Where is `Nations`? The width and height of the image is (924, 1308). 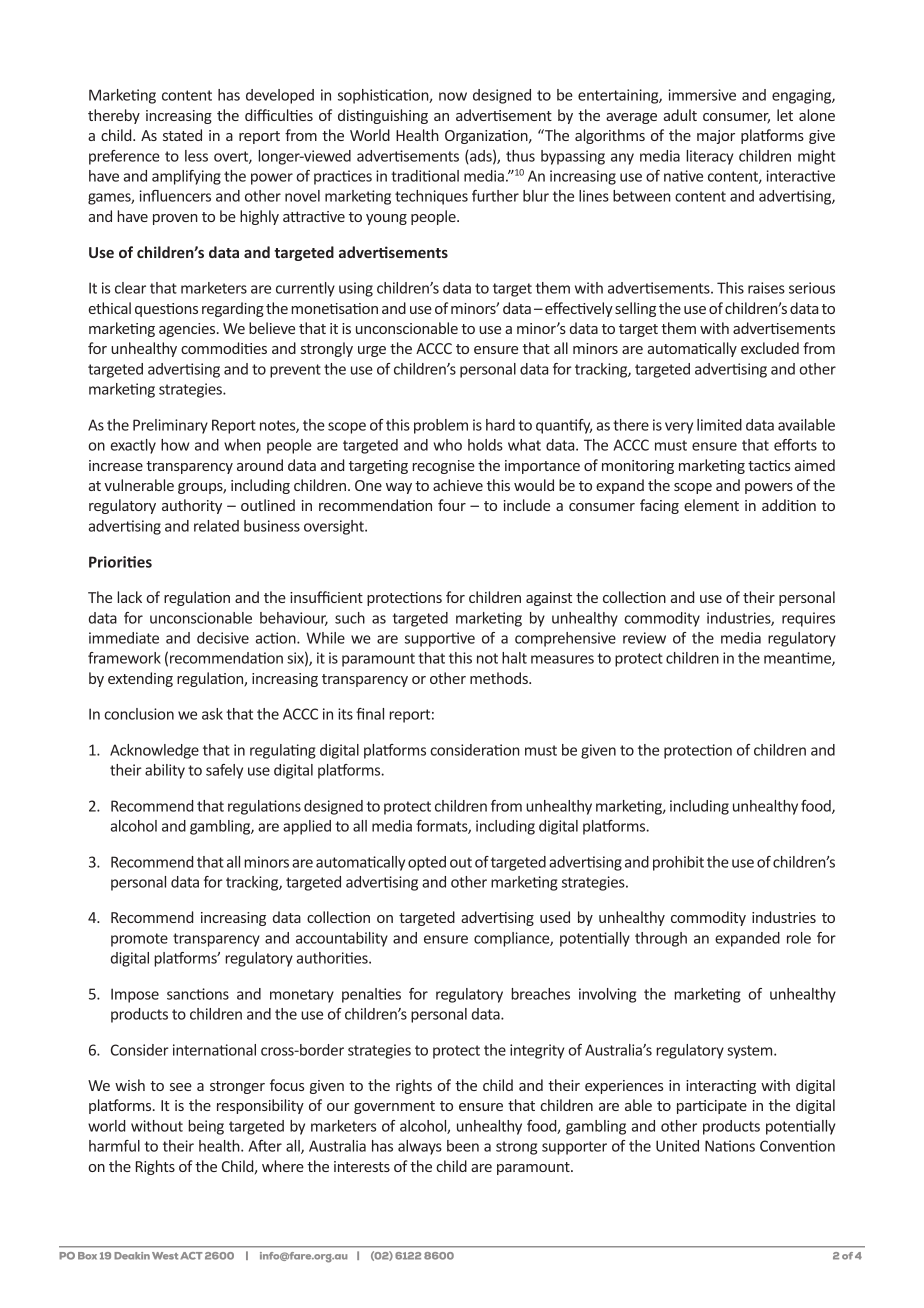
Nations is located at coordinates (730, 1146).
